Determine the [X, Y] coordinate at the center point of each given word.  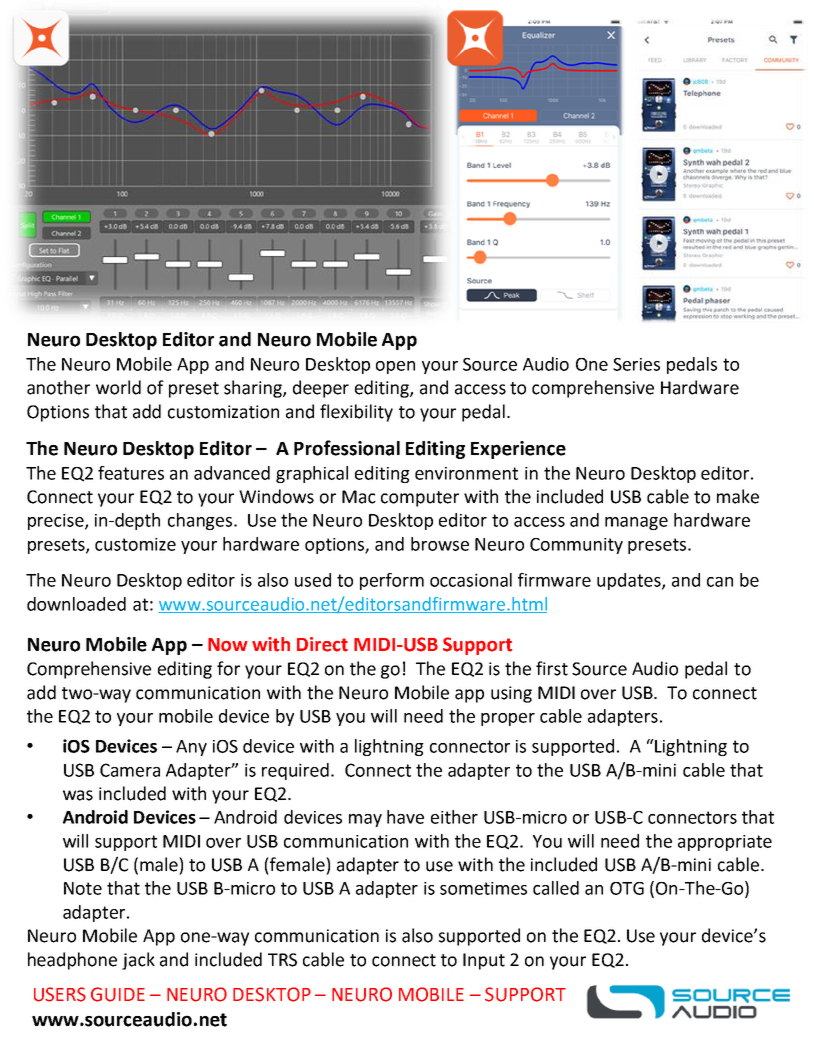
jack [138, 961]
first [552, 668]
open [395, 367]
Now [228, 645]
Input [484, 961]
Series [636, 364]
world [118, 387]
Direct [322, 644]
